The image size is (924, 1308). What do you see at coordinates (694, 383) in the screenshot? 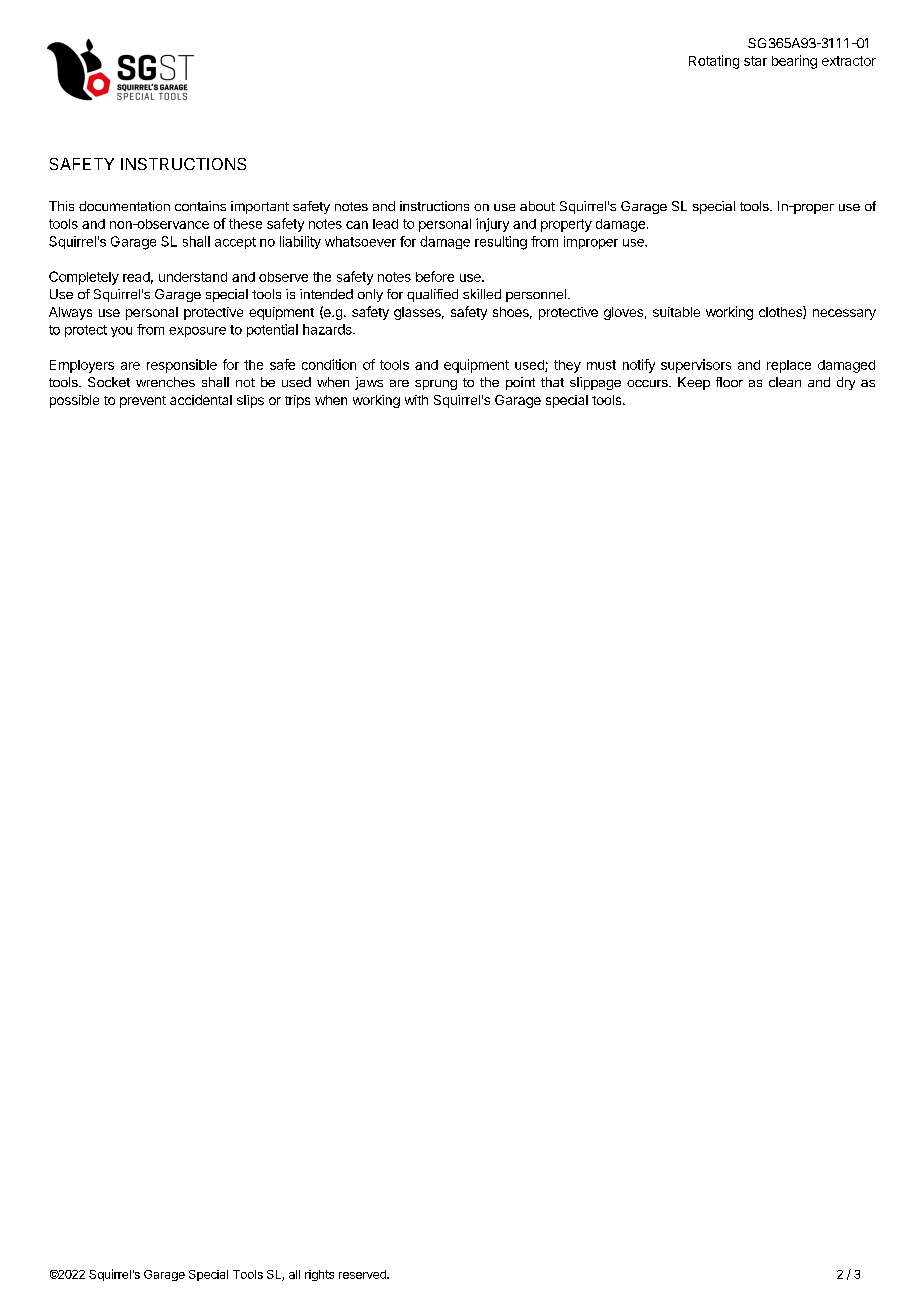
I see `Keep` at bounding box center [694, 383].
